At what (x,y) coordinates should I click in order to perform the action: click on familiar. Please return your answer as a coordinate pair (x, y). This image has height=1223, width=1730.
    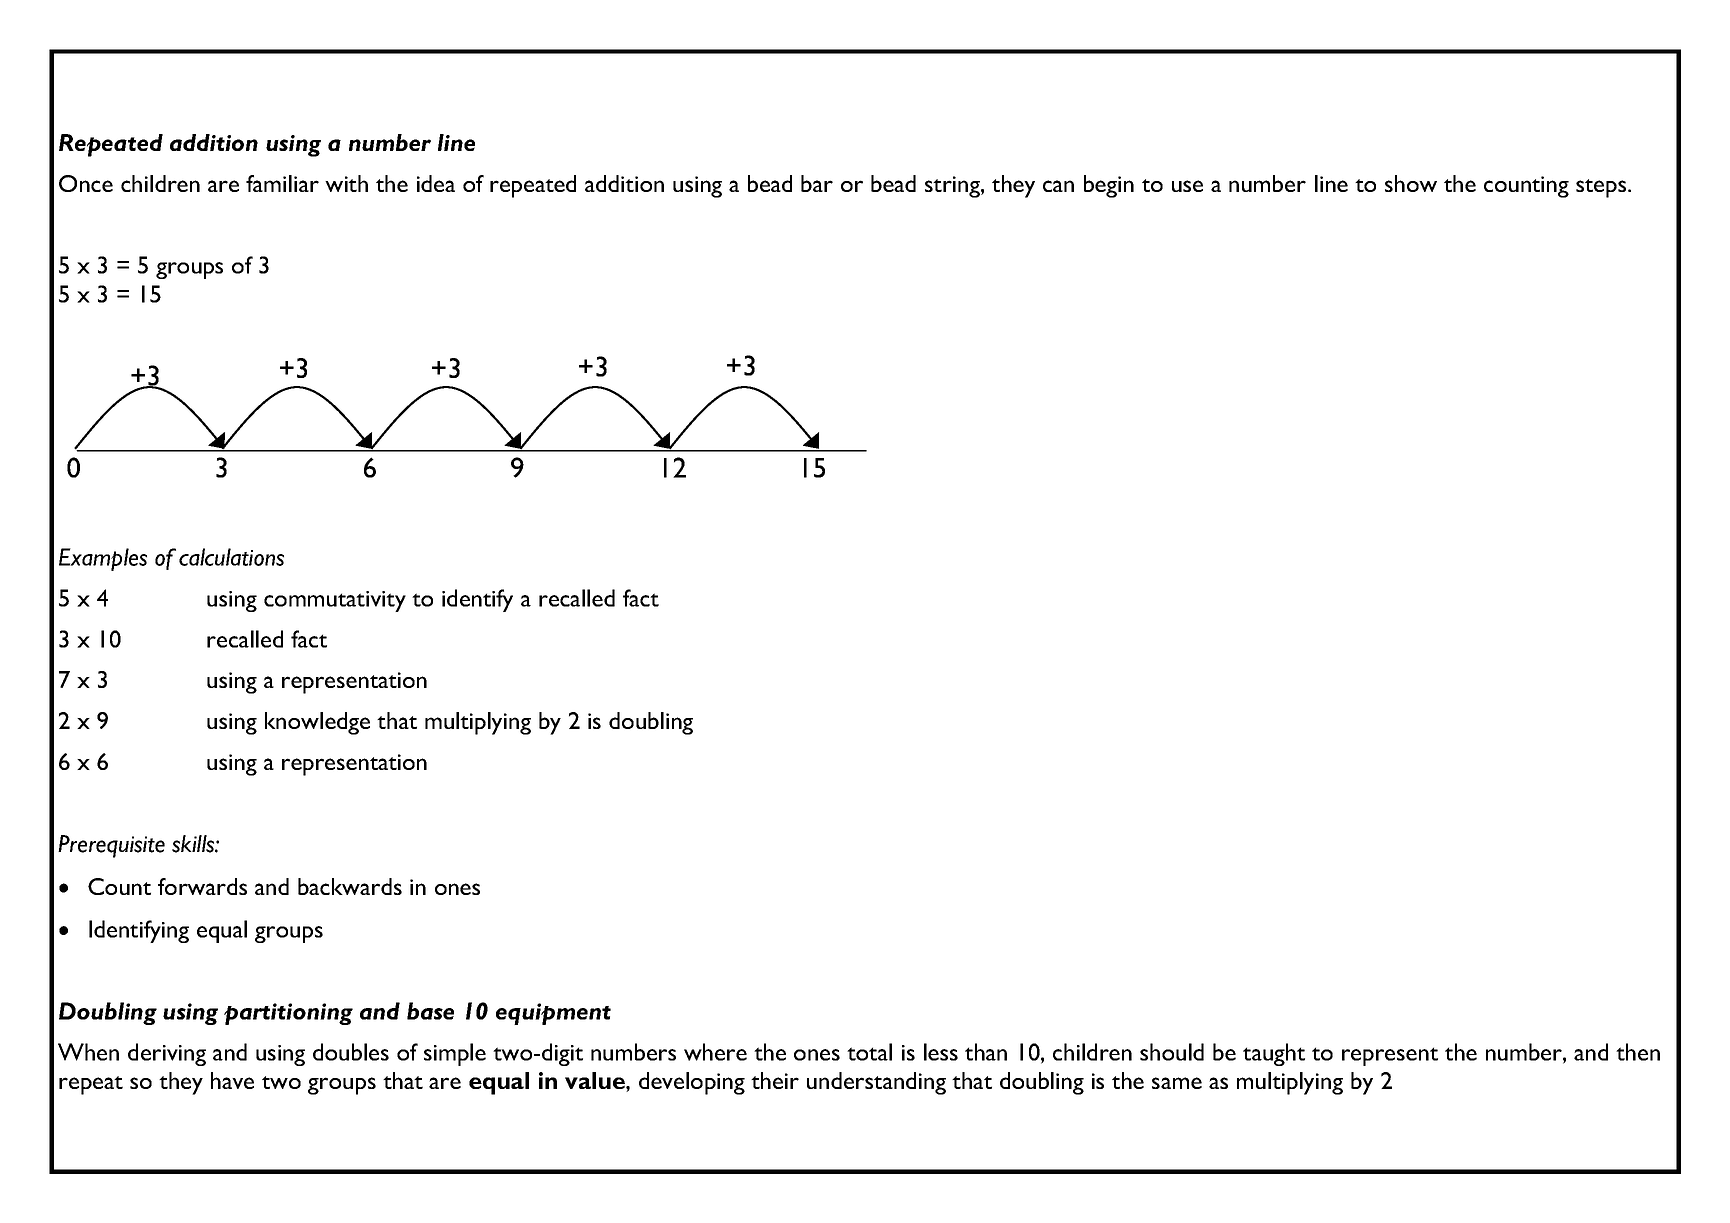
    Looking at the image, I should click on (282, 183).
